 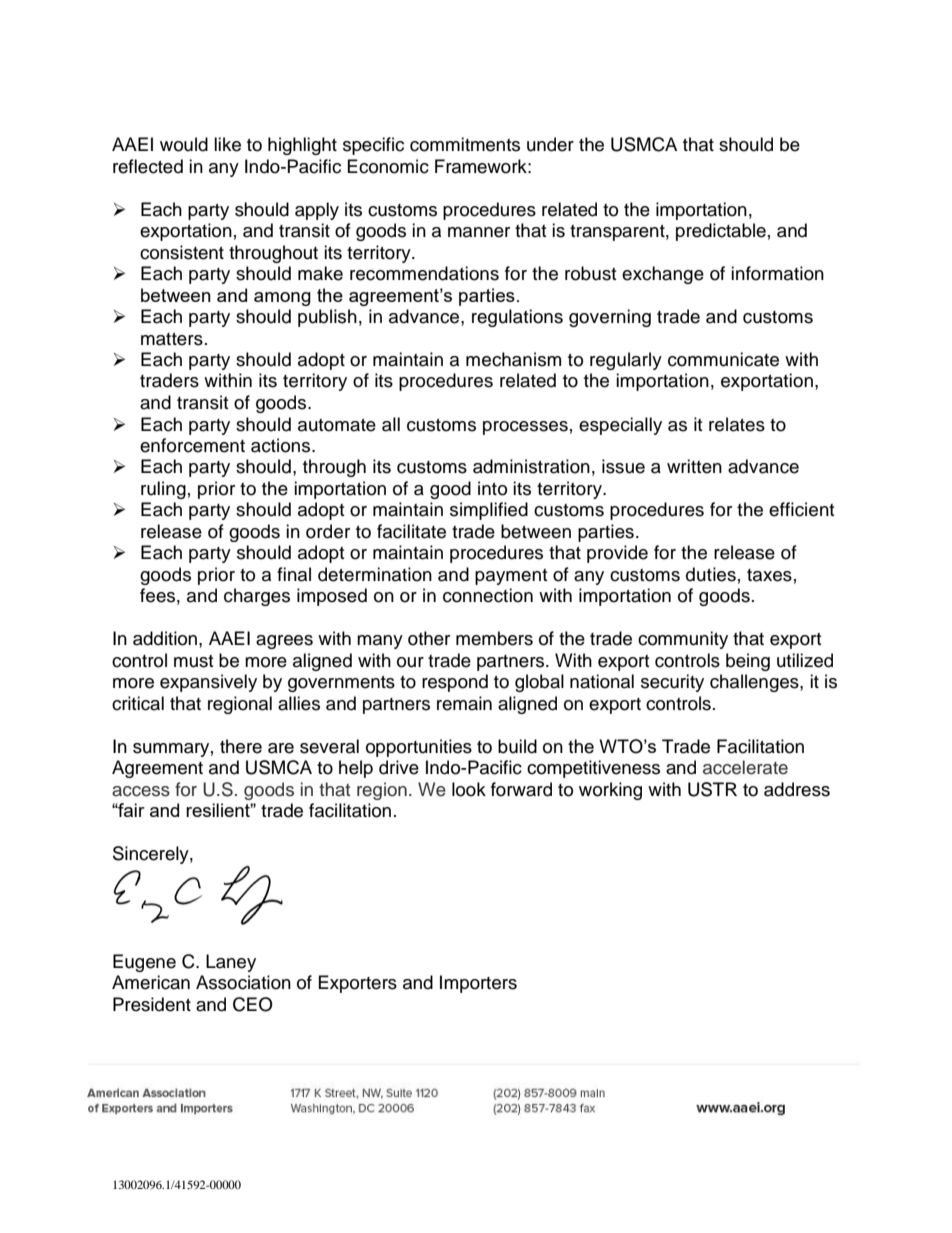 What do you see at coordinates (465, 144) in the page?
I see `commitments` at bounding box center [465, 144].
